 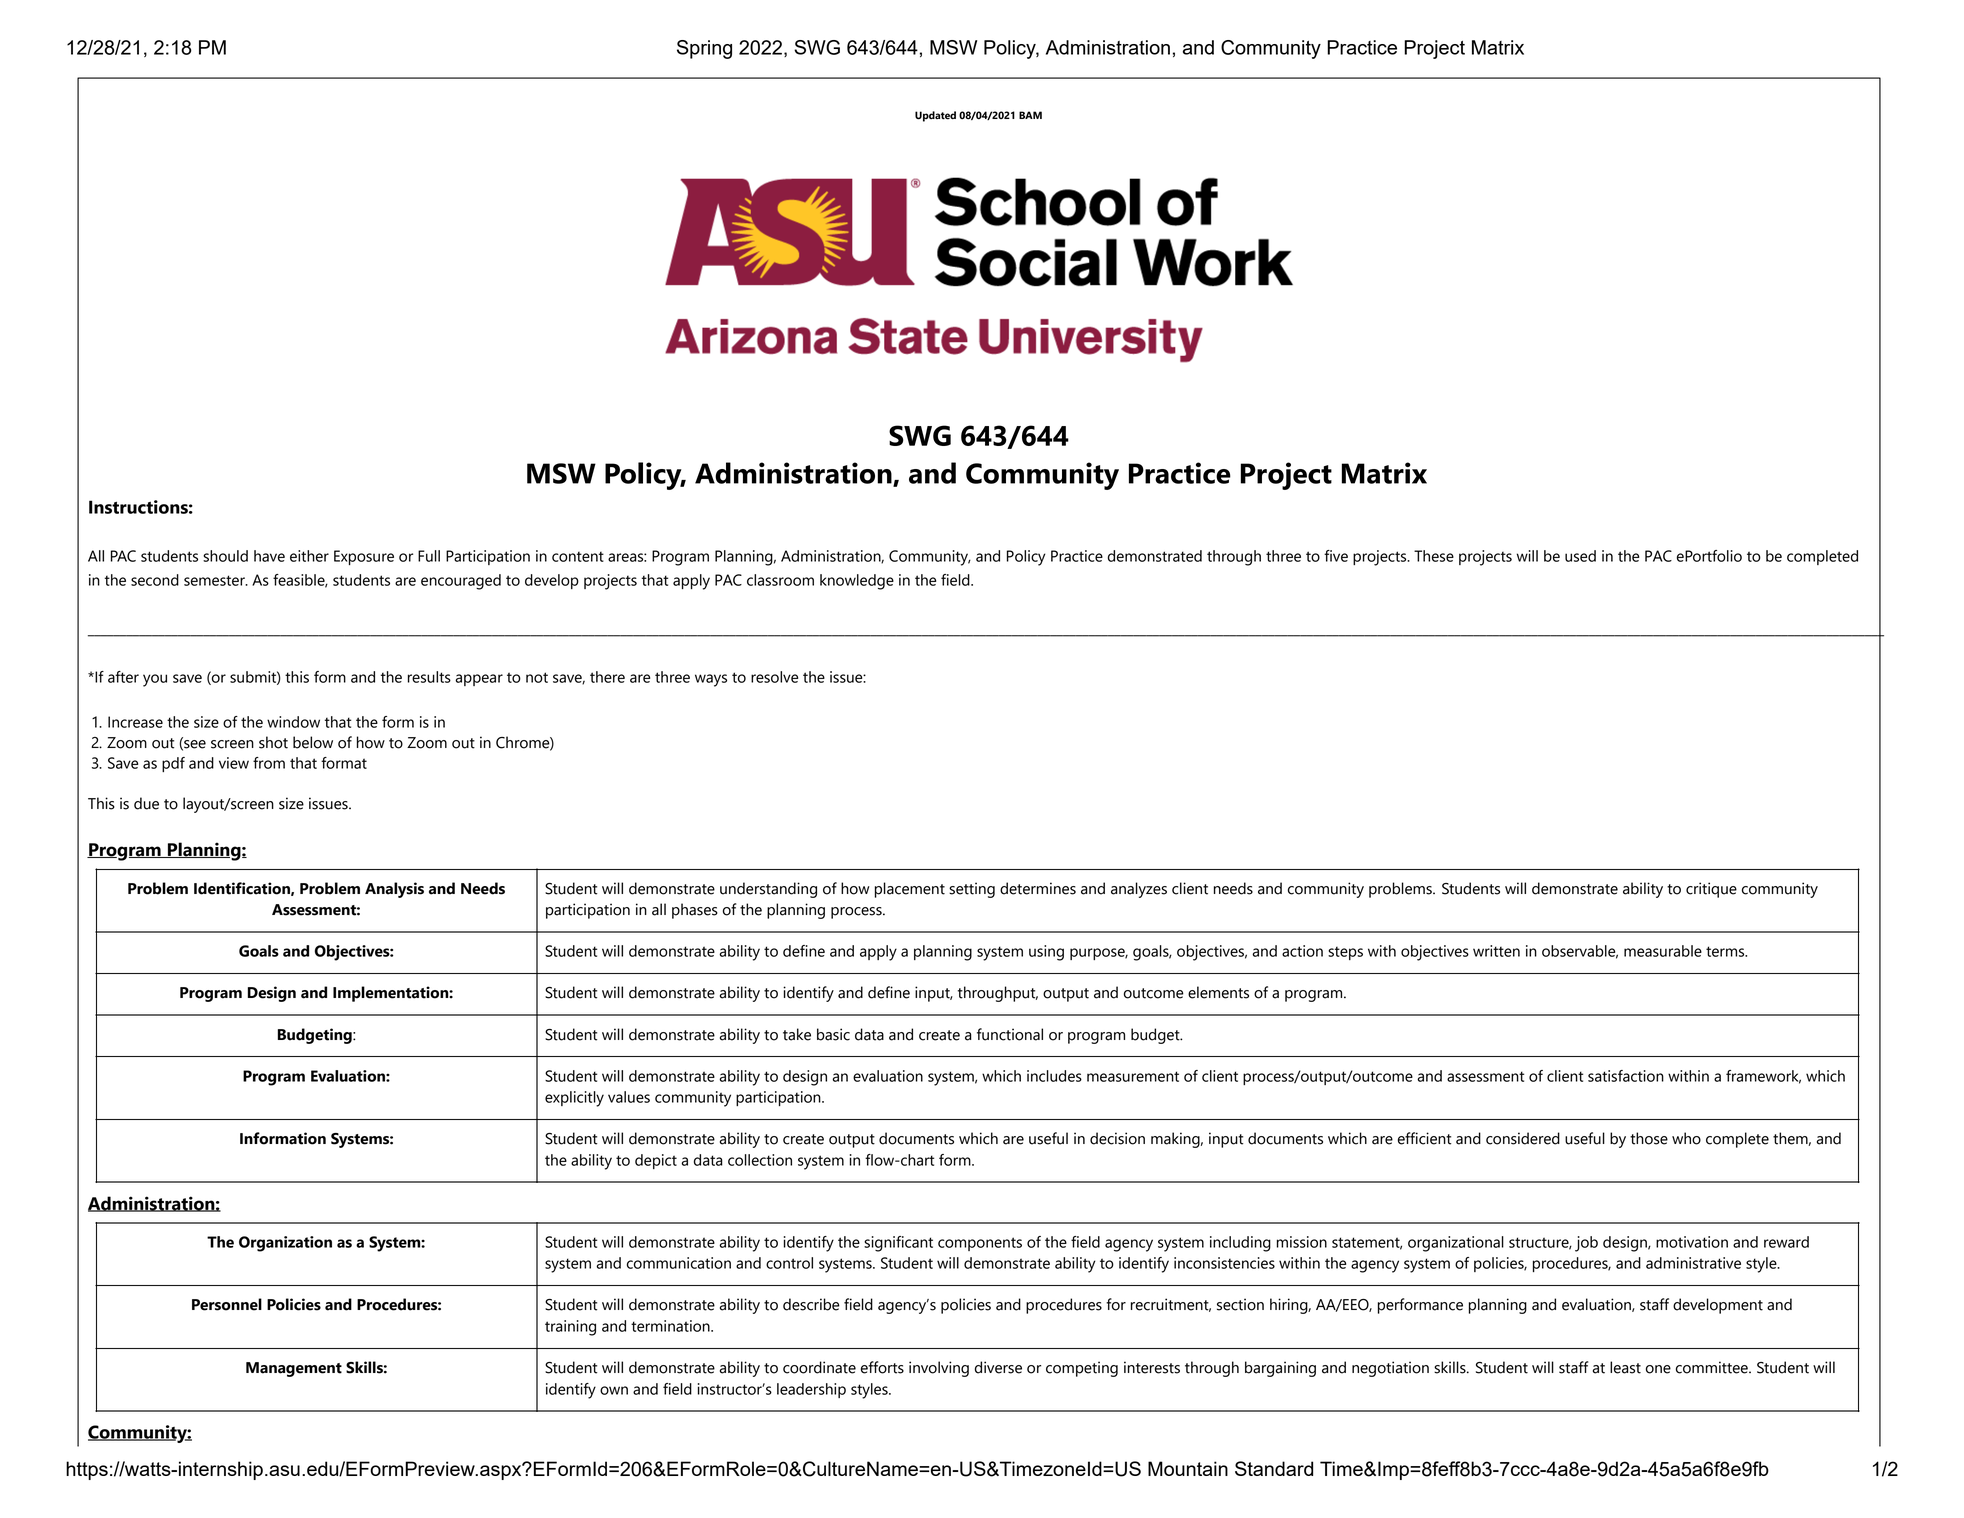 What do you see at coordinates (1054, 1076) in the screenshot?
I see `includes` at bounding box center [1054, 1076].
